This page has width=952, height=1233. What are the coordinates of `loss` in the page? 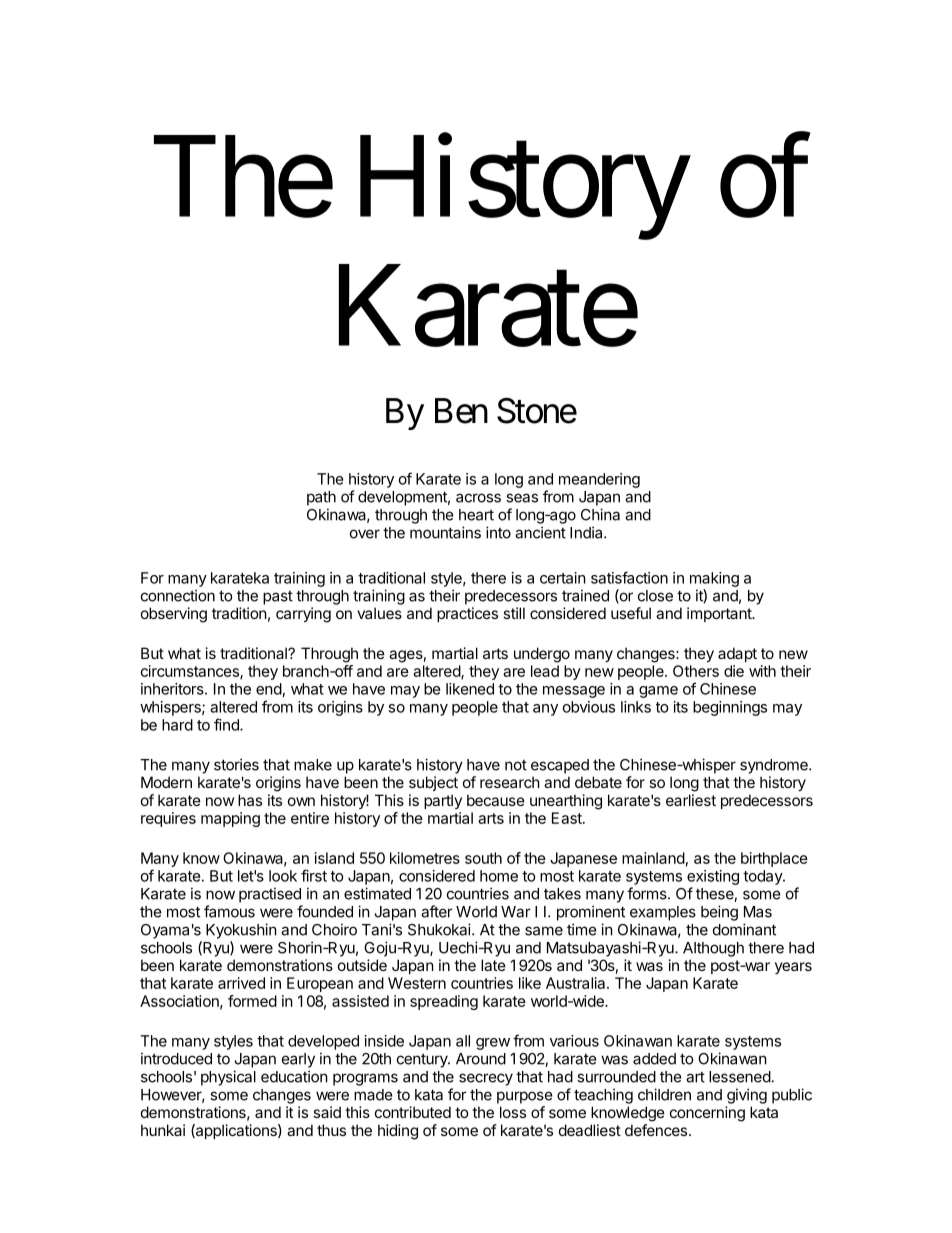 It's located at (513, 1112).
